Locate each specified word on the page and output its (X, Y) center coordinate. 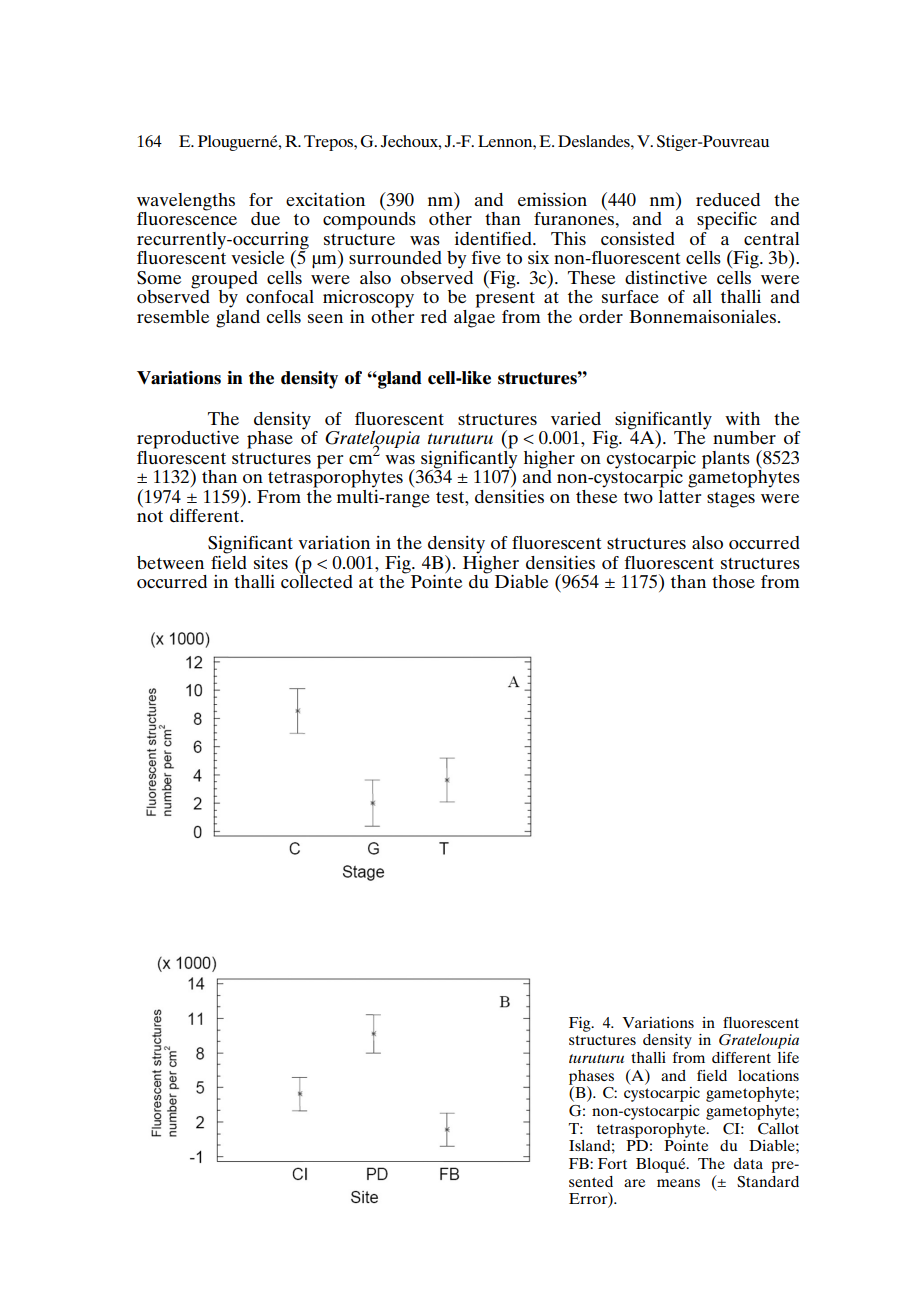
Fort (612, 1163)
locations (768, 1075)
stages (731, 500)
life (788, 1057)
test (451, 497)
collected (317, 580)
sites (271, 562)
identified (494, 238)
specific (727, 221)
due (265, 218)
